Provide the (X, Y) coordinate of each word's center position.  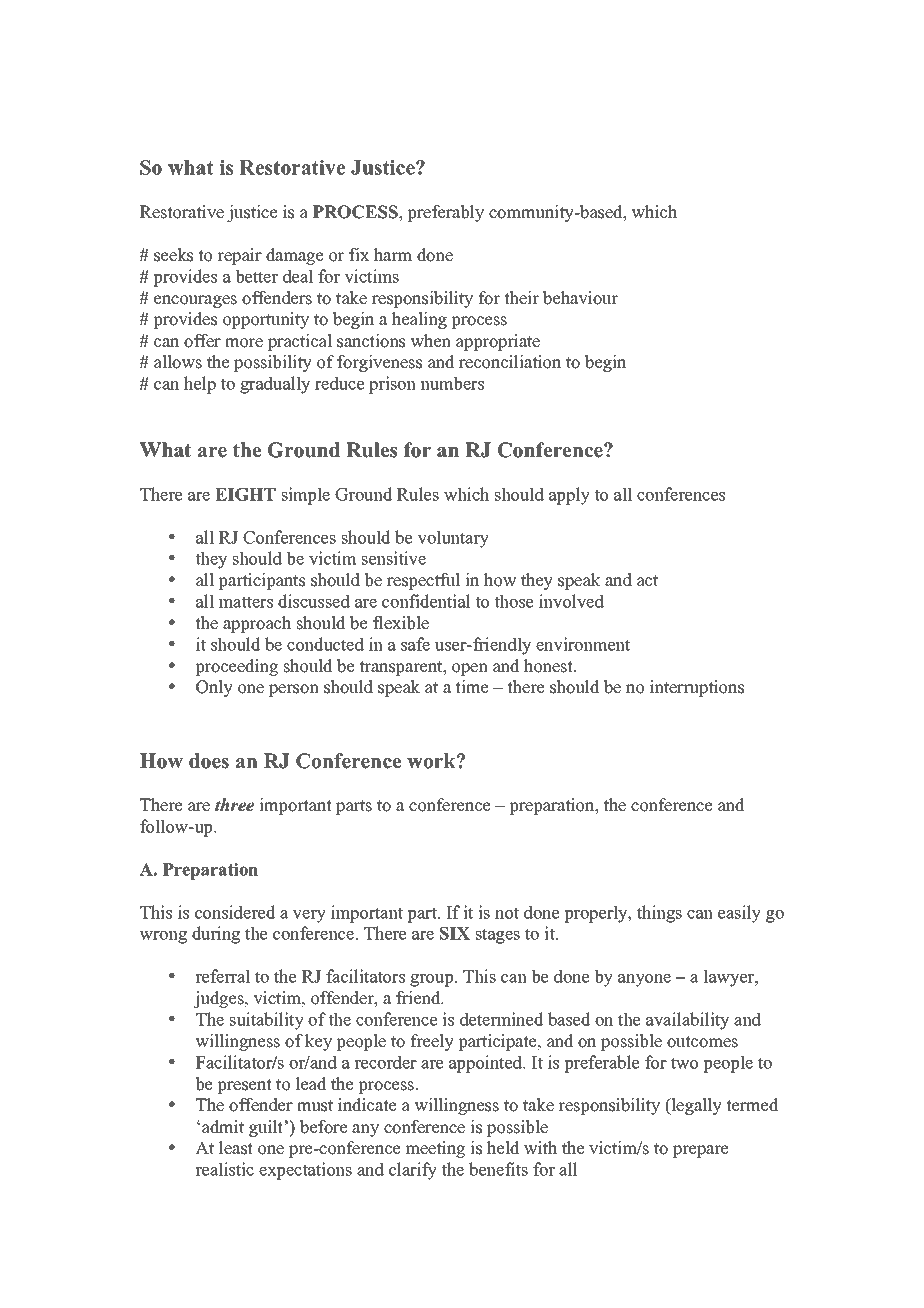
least (236, 1148)
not (507, 913)
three (234, 805)
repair (239, 256)
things (659, 914)
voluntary (453, 539)
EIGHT (245, 494)
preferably (445, 213)
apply (569, 496)
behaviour (580, 298)
